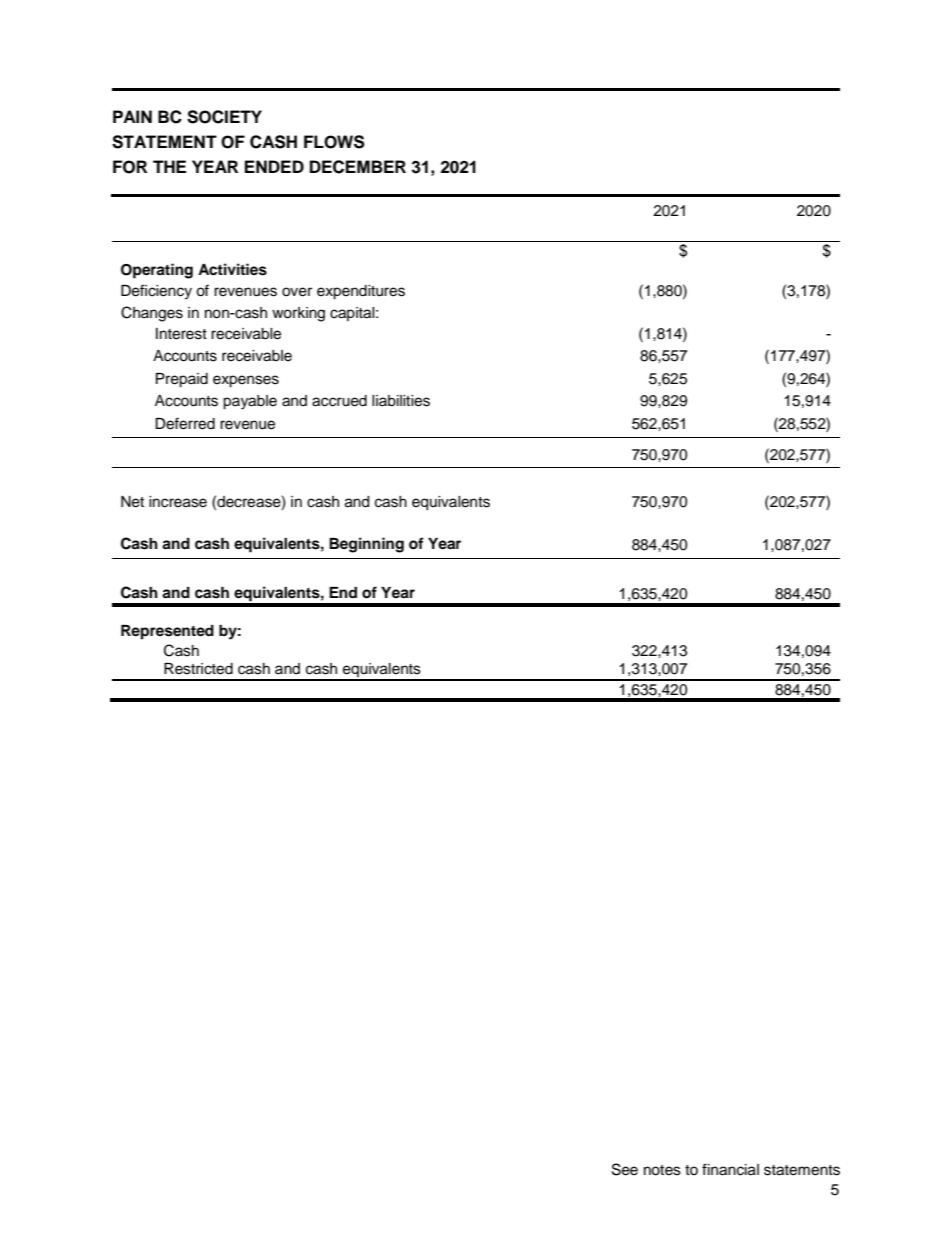 This page has width=952, height=1233. What do you see at coordinates (401, 401) in the page?
I see `liabilities` at bounding box center [401, 401].
